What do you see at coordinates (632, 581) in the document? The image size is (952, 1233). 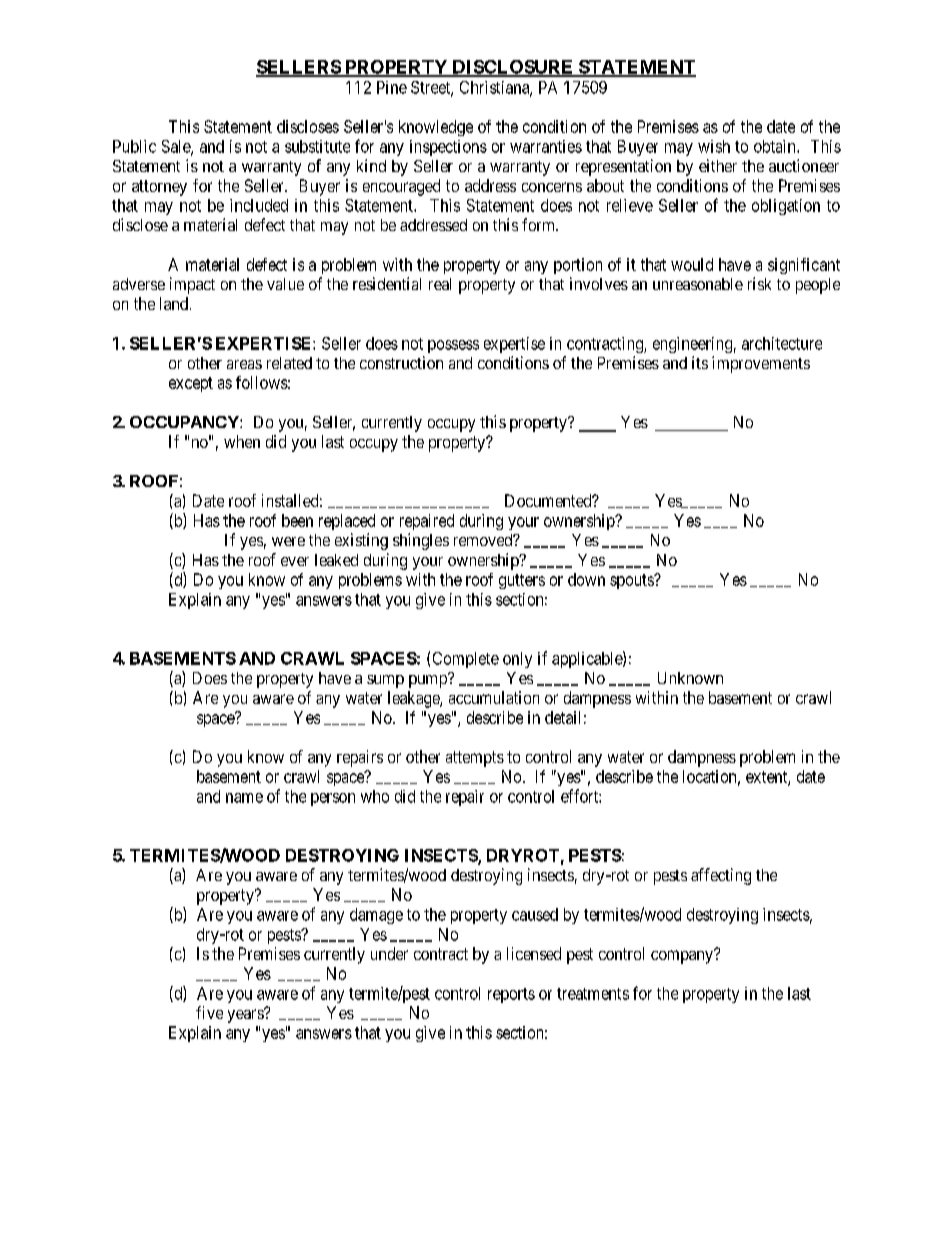 I see `spouts` at bounding box center [632, 581].
